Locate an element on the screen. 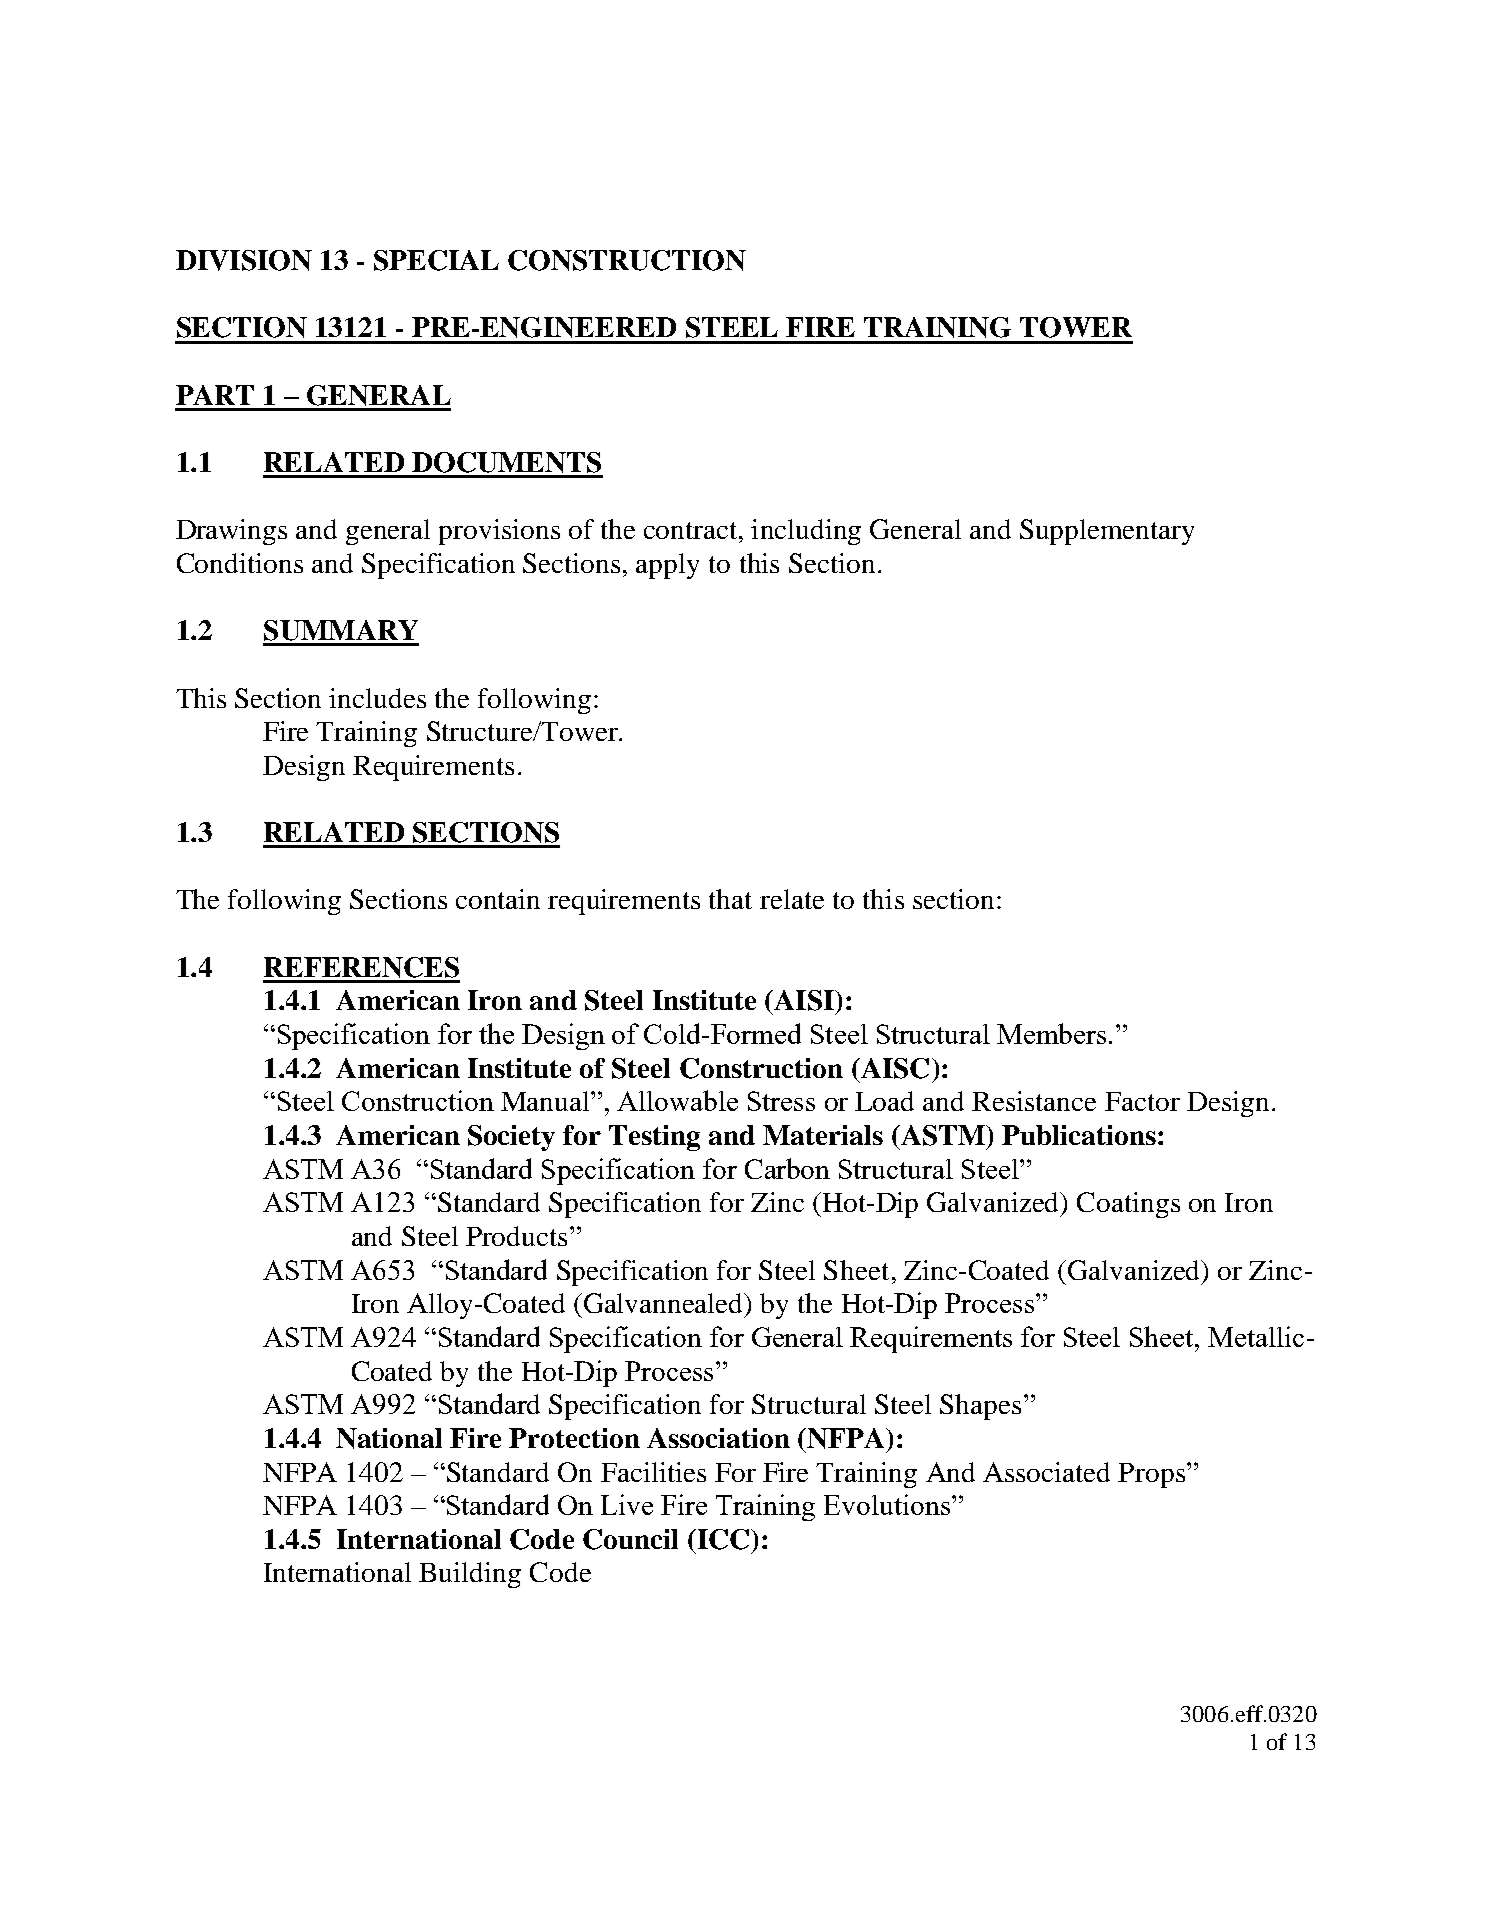 The width and height of the screenshot is (1492, 1931). including is located at coordinates (806, 532).
